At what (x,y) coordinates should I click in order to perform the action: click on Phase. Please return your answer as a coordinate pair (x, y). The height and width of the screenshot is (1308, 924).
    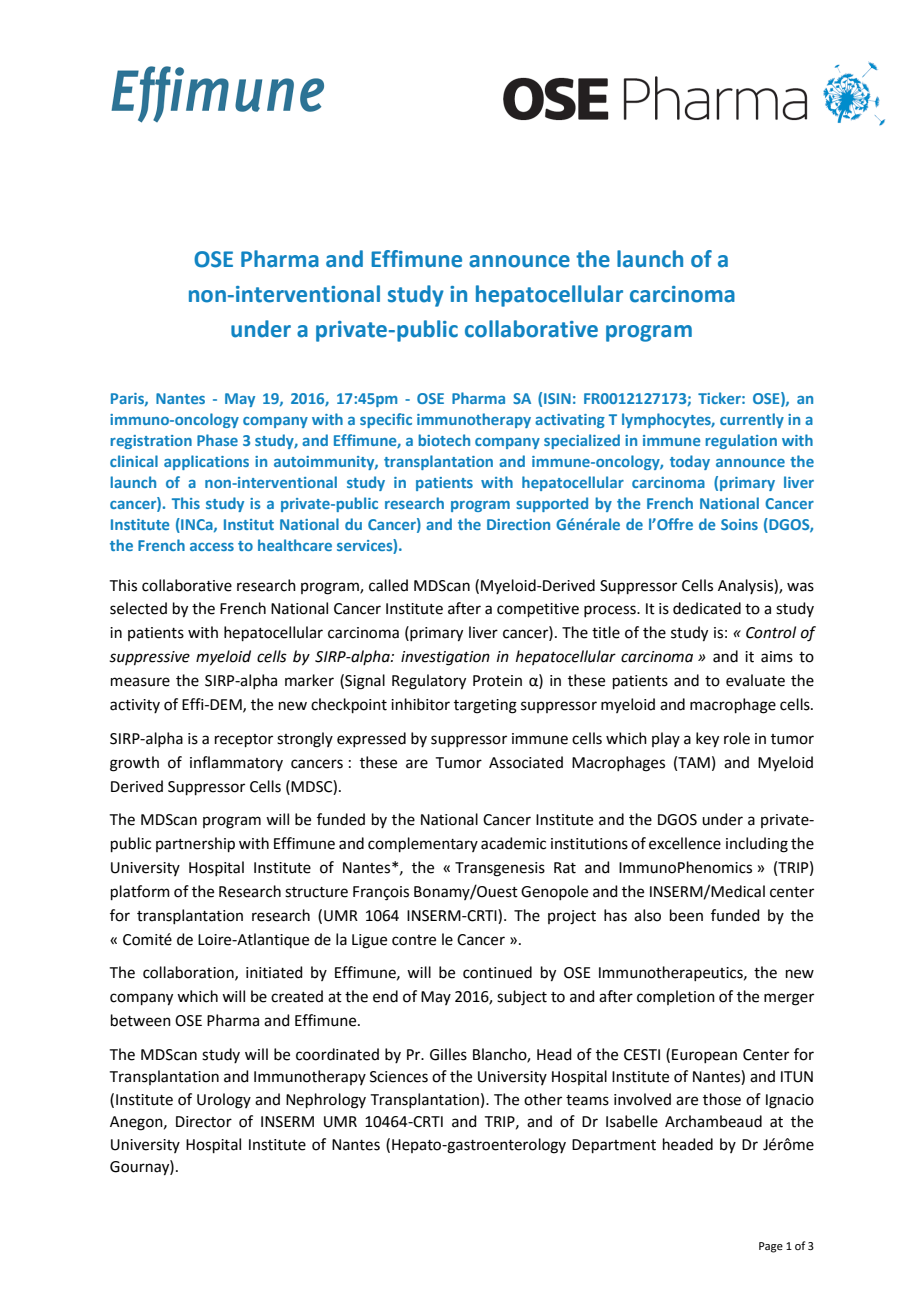
    Looking at the image, I should click on (217, 440).
